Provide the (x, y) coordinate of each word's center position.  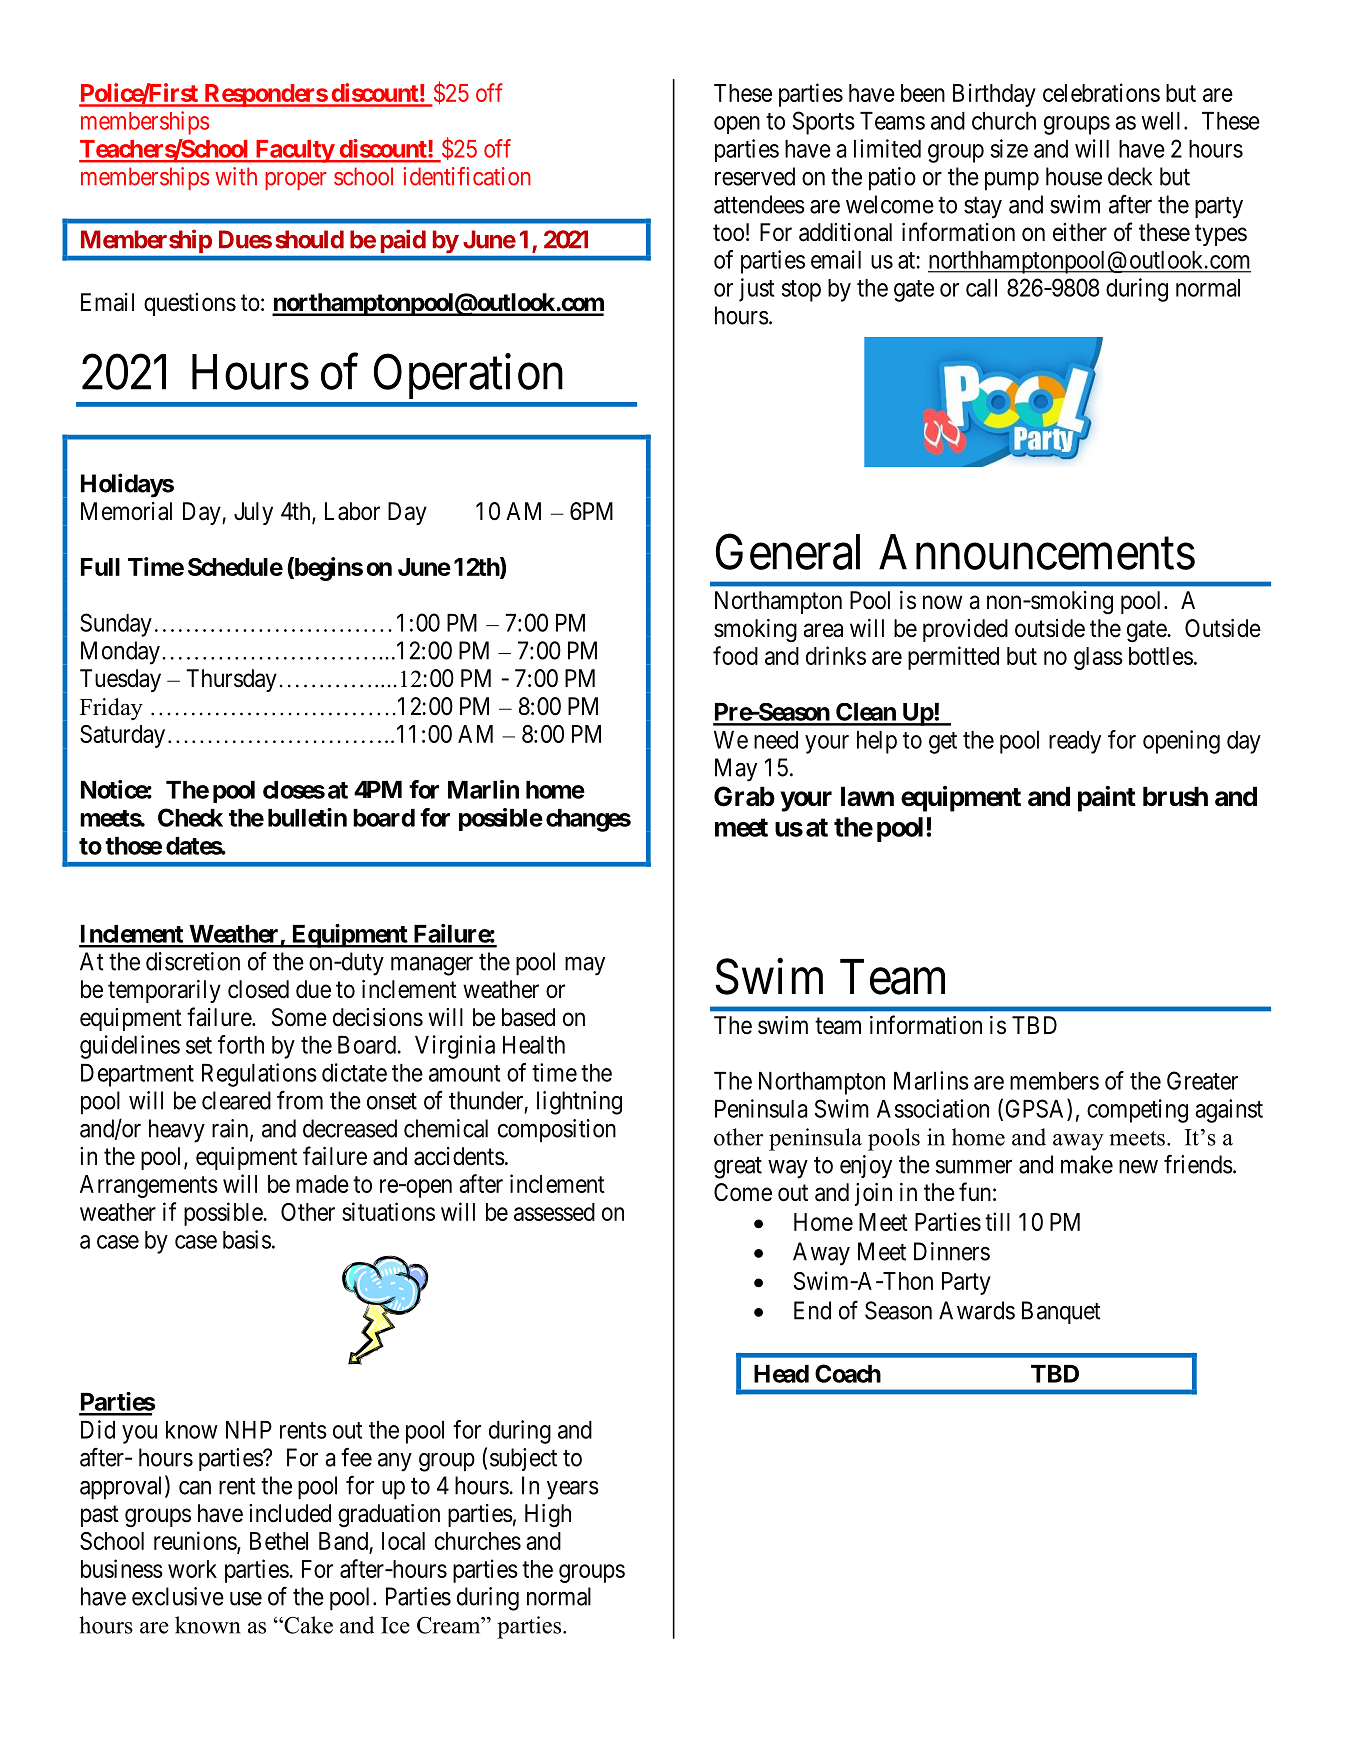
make (1087, 1164)
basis (247, 1239)
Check (190, 817)
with (236, 176)
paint (1107, 798)
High (548, 1516)
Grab (744, 796)
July (253, 513)
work (192, 1569)
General (788, 552)
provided (965, 630)
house (1074, 176)
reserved (755, 176)
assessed (554, 1212)
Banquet (1061, 1312)
